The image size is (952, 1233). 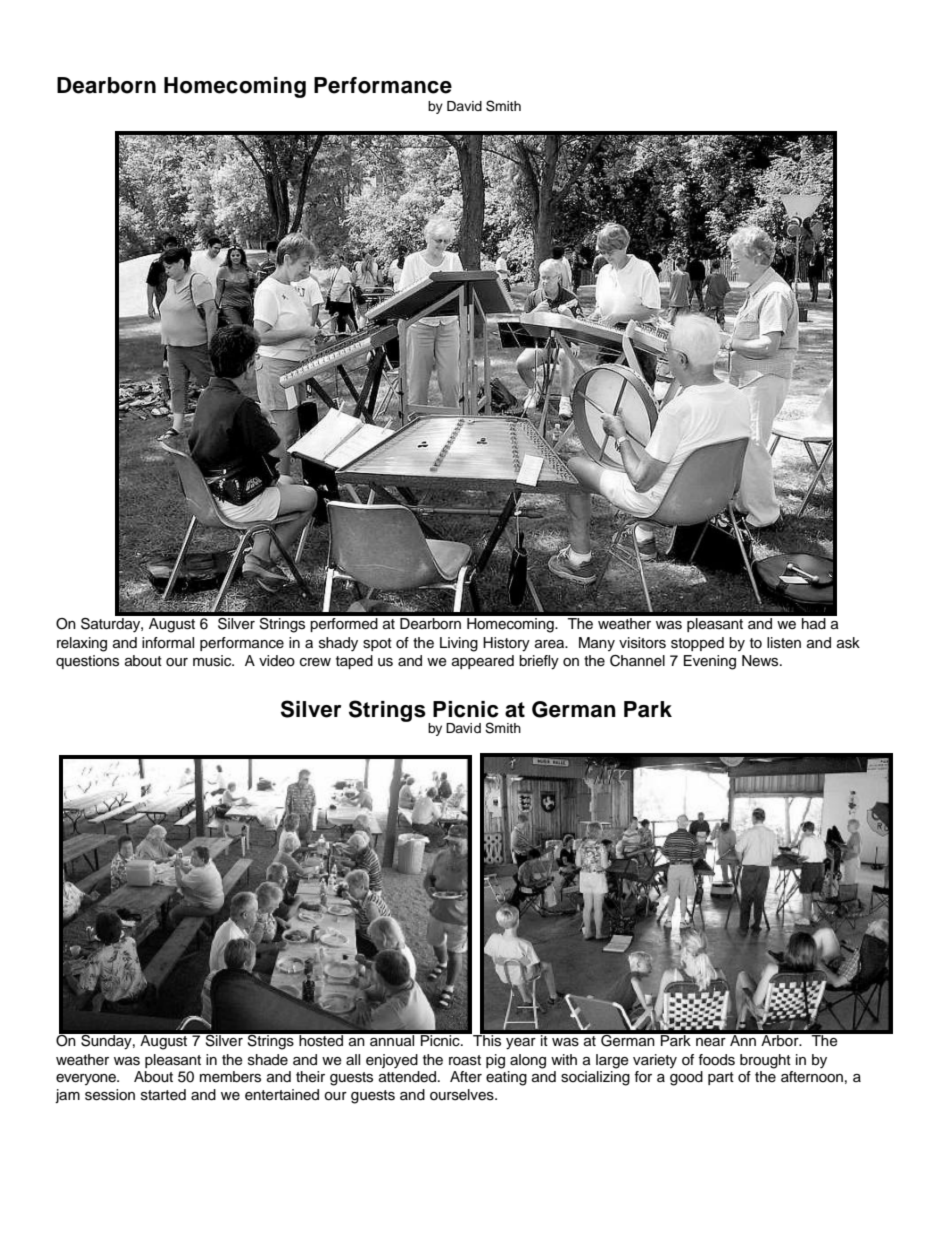 What do you see at coordinates (87, 662) in the image?
I see `questions` at bounding box center [87, 662].
